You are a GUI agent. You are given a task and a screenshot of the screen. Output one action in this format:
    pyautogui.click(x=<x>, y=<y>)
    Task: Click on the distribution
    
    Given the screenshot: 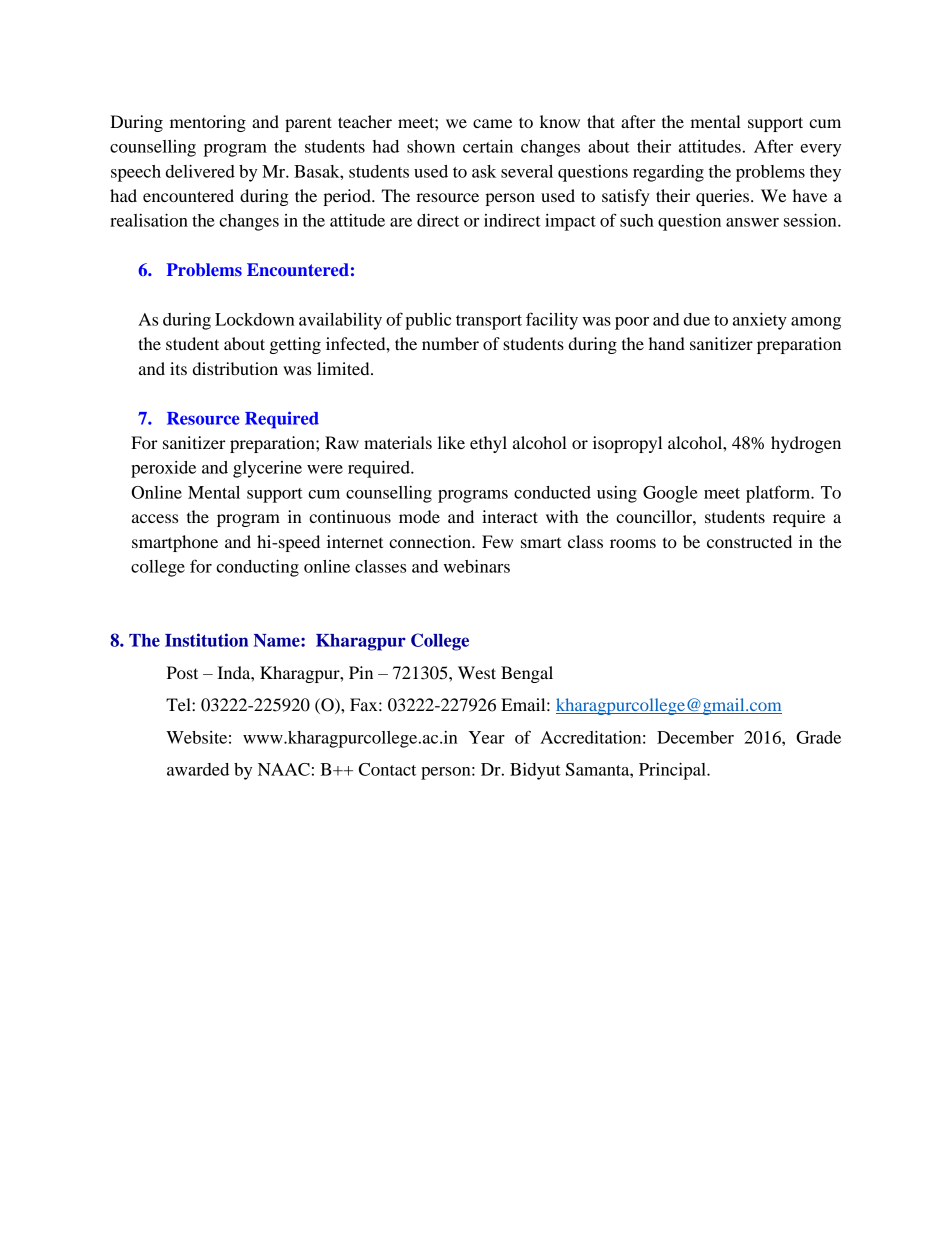 What is the action you would take?
    pyautogui.click(x=235, y=368)
